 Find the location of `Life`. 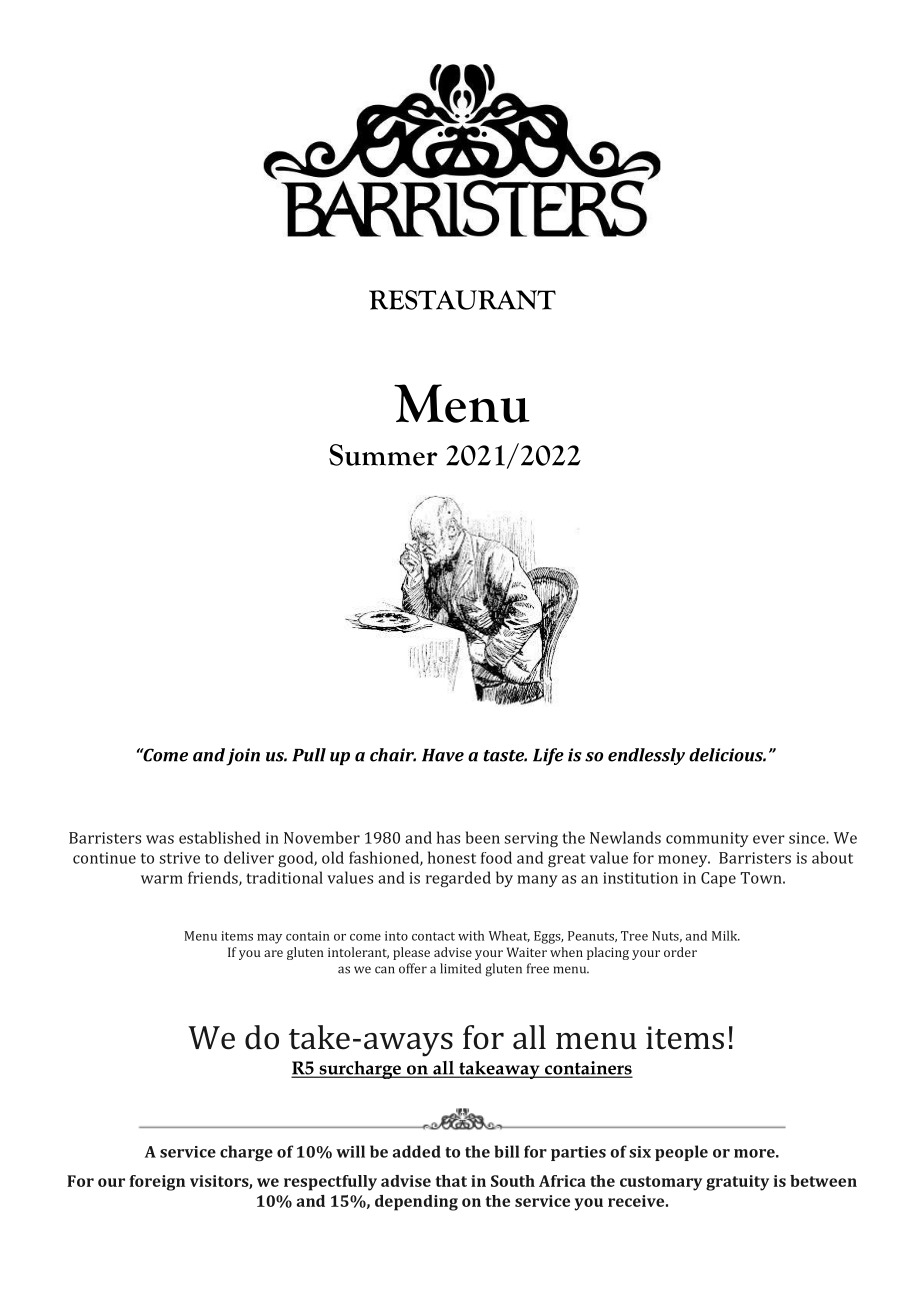

Life is located at coordinates (548, 757).
